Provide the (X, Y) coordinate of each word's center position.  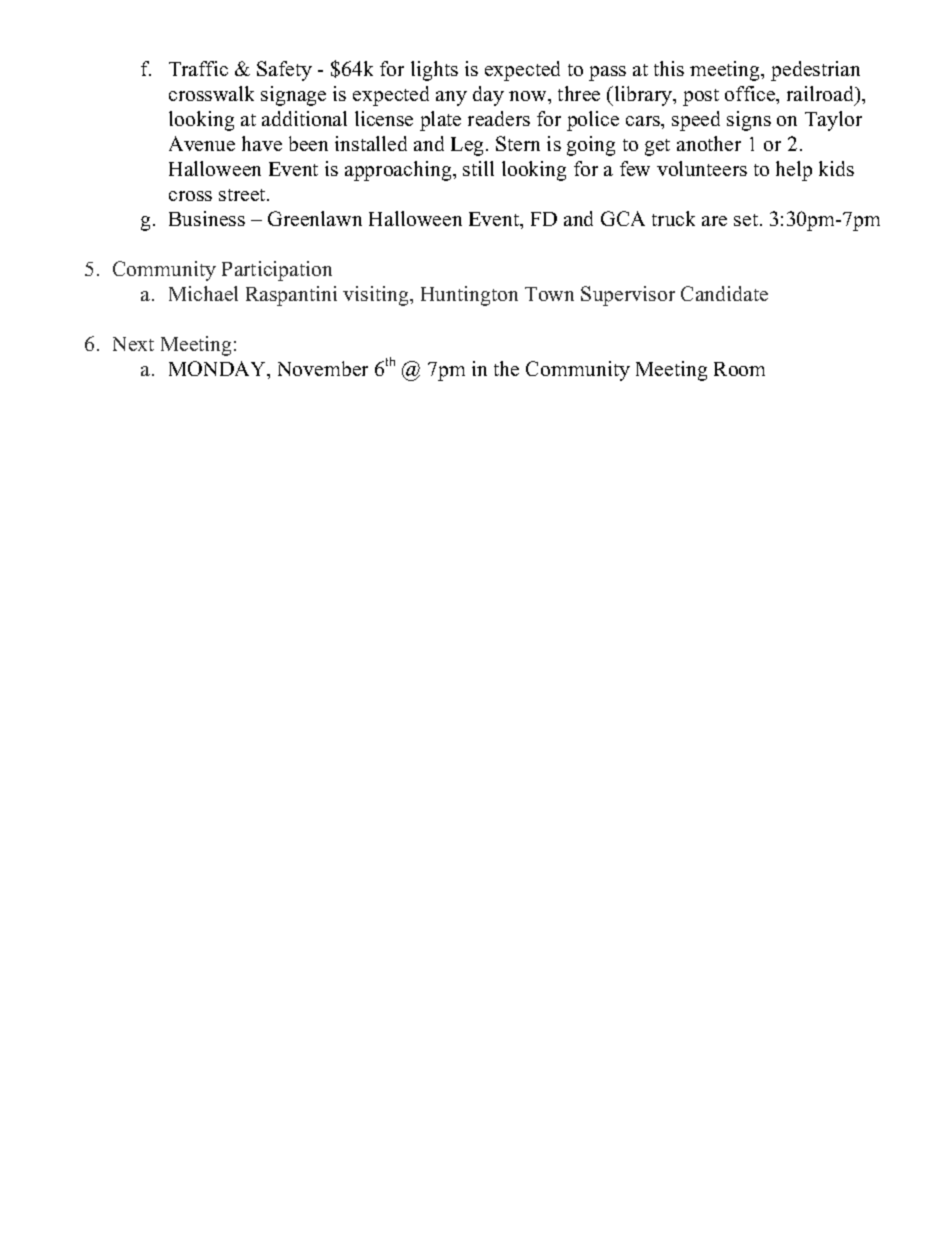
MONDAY (218, 368)
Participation (277, 271)
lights (434, 71)
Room (739, 369)
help (794, 171)
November (323, 368)
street (243, 195)
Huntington (469, 296)
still (478, 168)
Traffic (198, 68)
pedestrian (815, 71)
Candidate (724, 293)
